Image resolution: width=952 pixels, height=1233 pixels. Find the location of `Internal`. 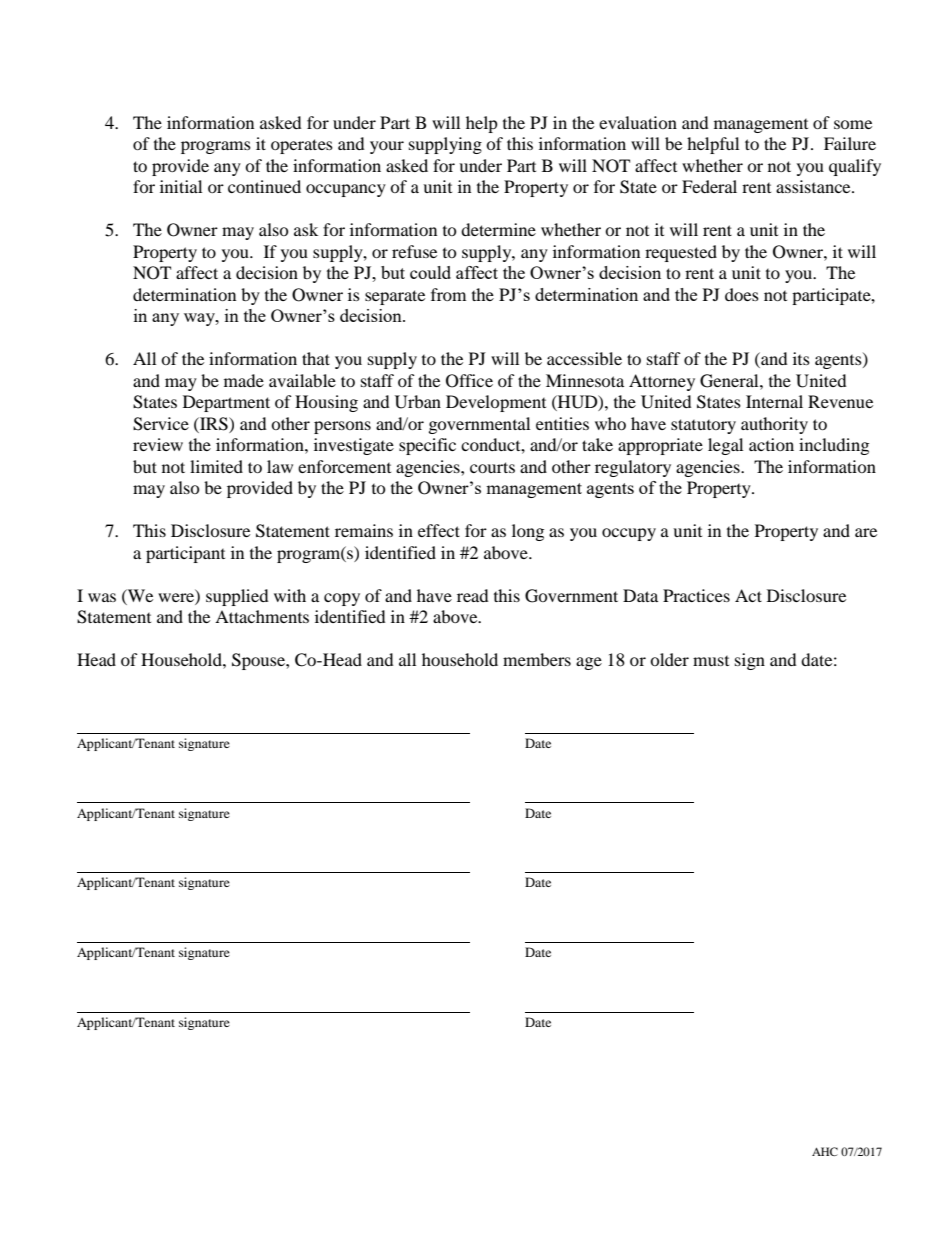

Internal is located at coordinates (774, 401).
